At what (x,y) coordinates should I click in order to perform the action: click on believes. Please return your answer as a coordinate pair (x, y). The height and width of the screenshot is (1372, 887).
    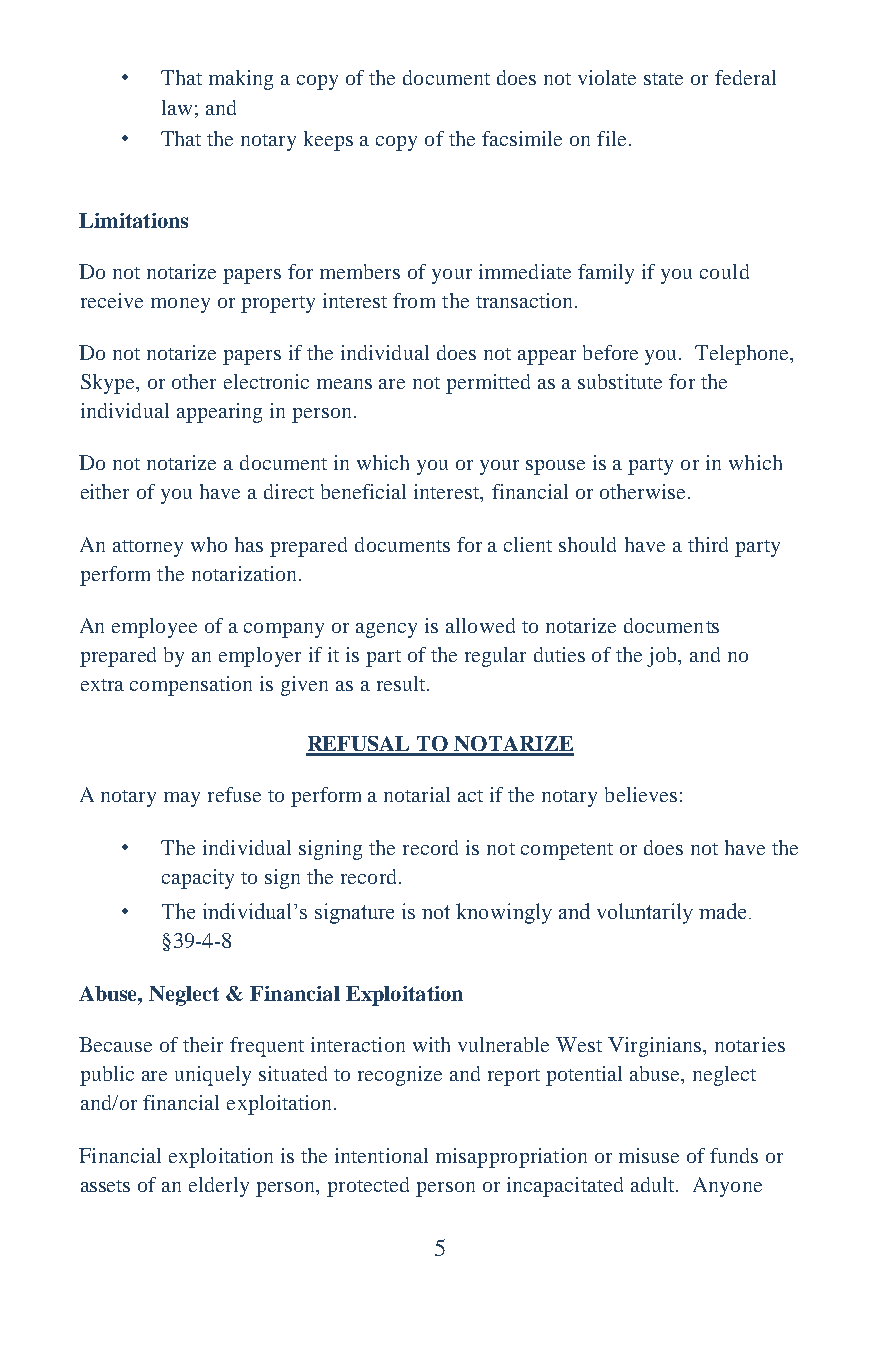
    Looking at the image, I should click on (641, 794).
